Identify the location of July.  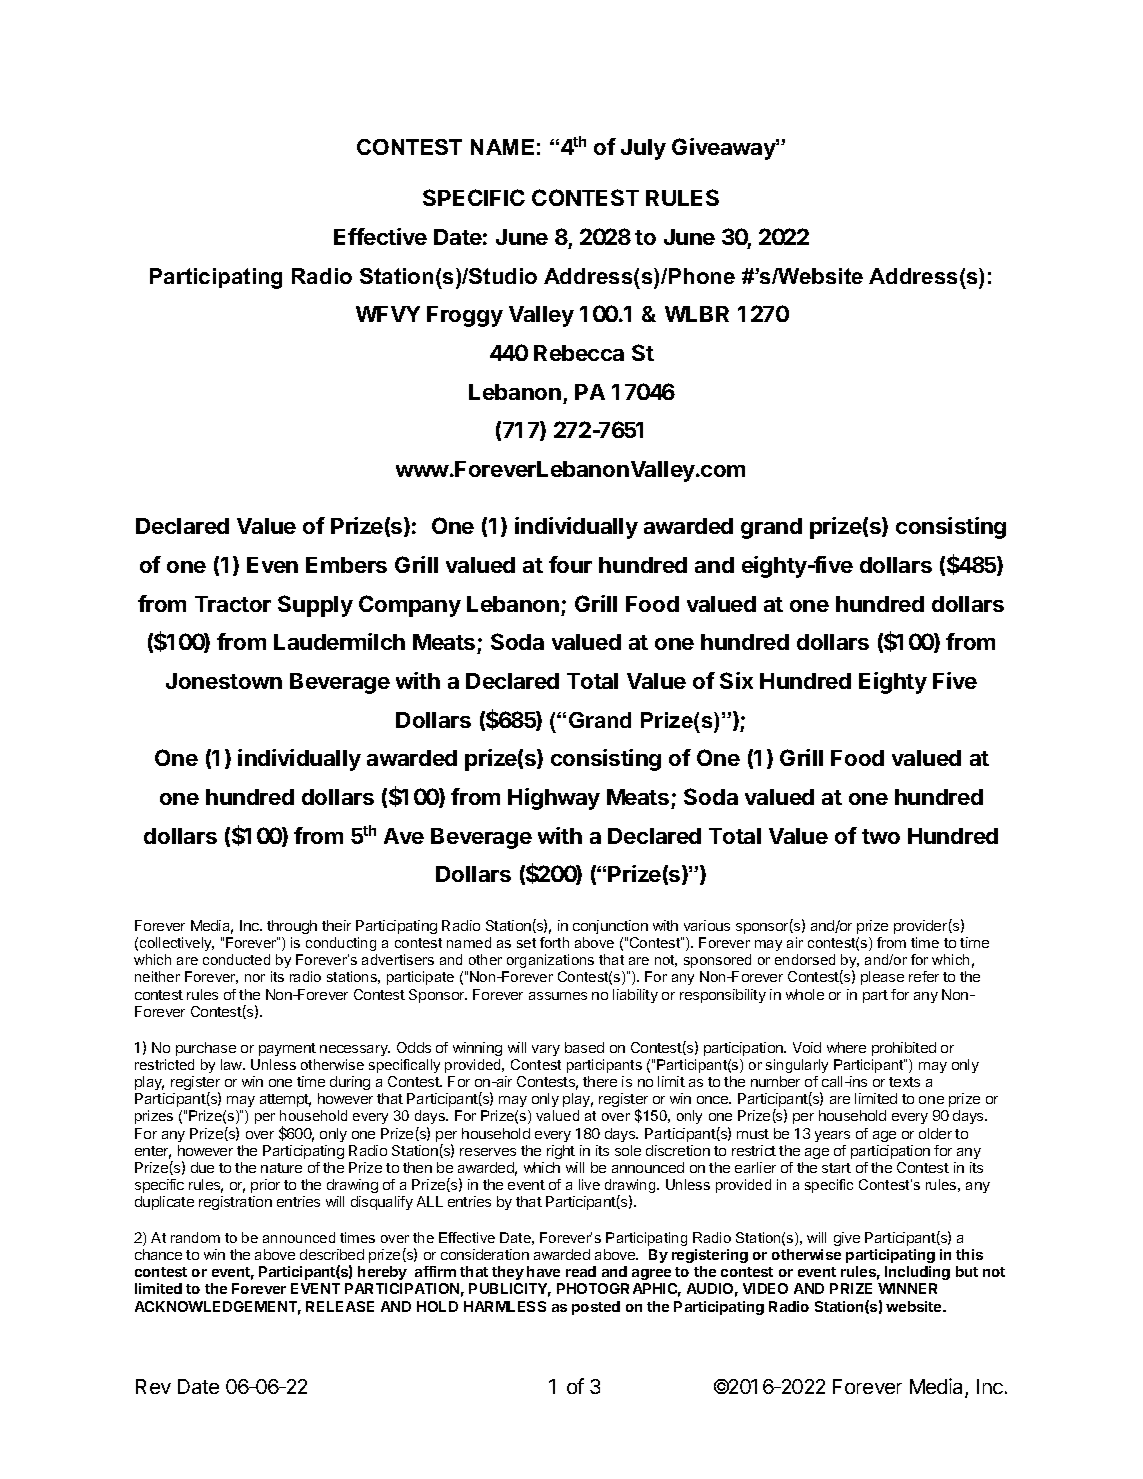
(643, 149).
